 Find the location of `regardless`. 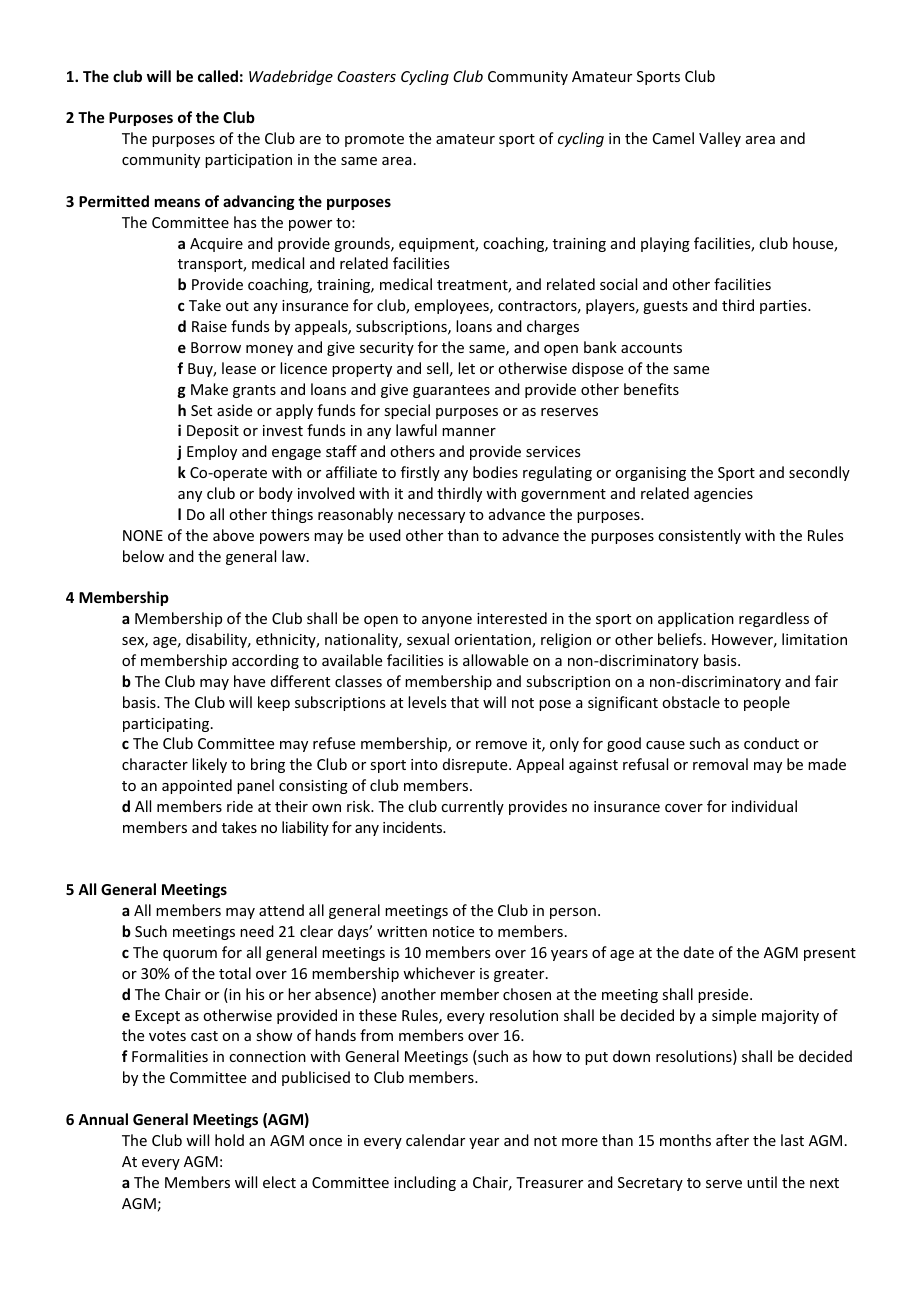

regardless is located at coordinates (774, 619).
